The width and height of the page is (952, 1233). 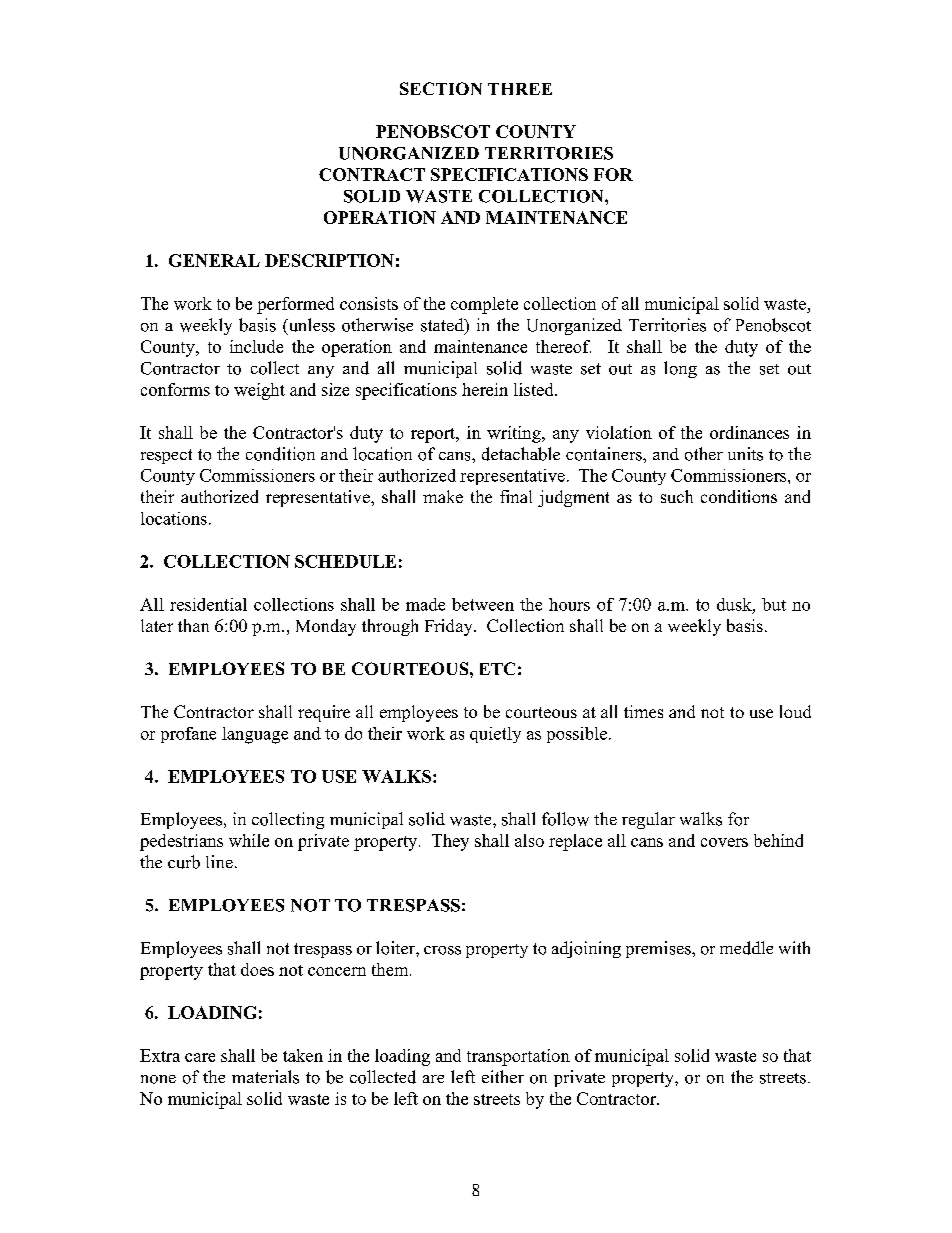 I want to click on times, so click(x=643, y=711).
